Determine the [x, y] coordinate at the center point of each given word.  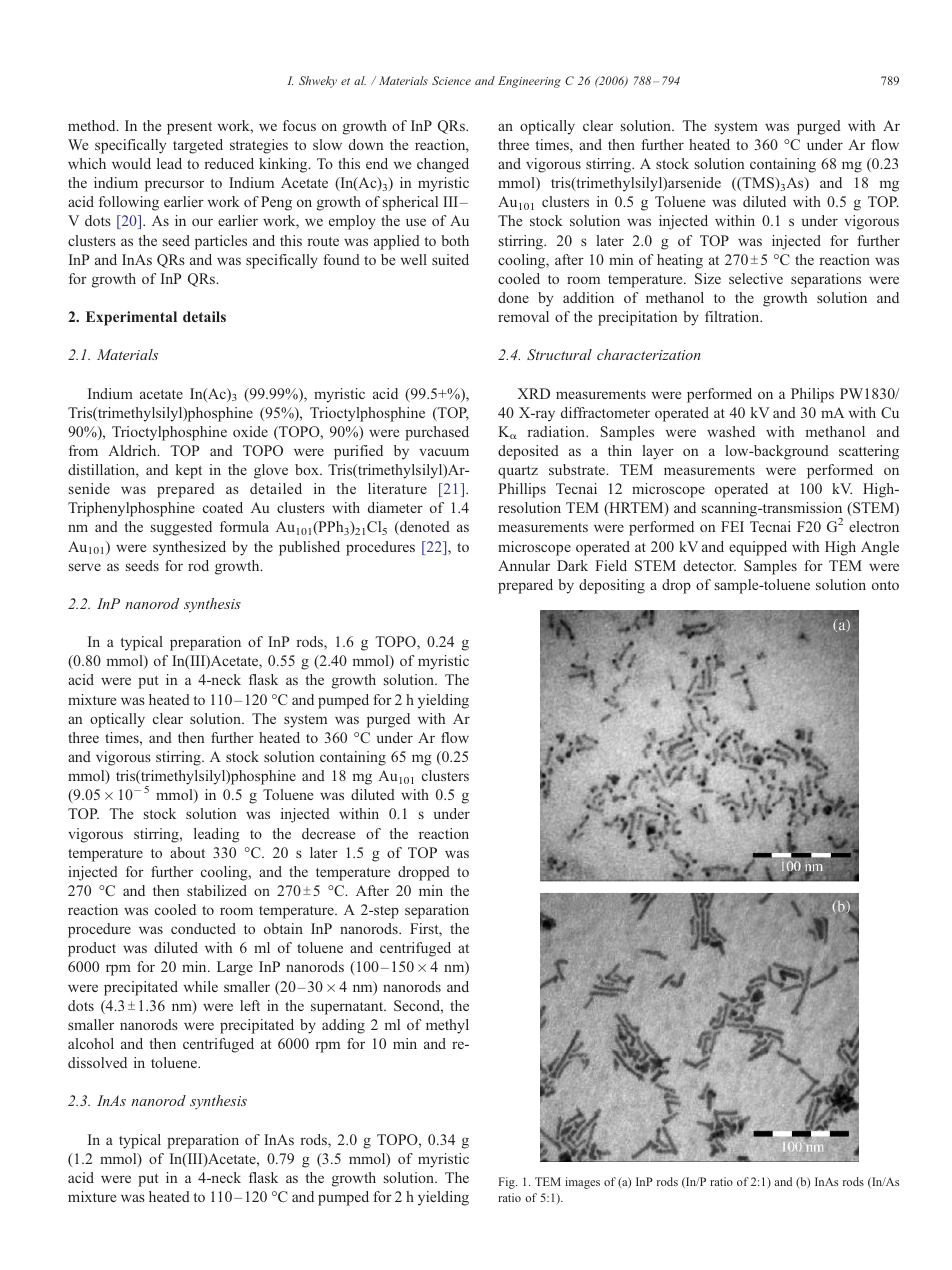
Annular [524, 565]
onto [885, 585]
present [189, 128]
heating [680, 261]
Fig [507, 1183]
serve [85, 567]
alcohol [91, 1043]
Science [451, 80]
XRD [533, 393]
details [204, 316]
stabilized [217, 890]
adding [343, 1026]
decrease [328, 833]
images [582, 1183]
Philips [812, 395]
